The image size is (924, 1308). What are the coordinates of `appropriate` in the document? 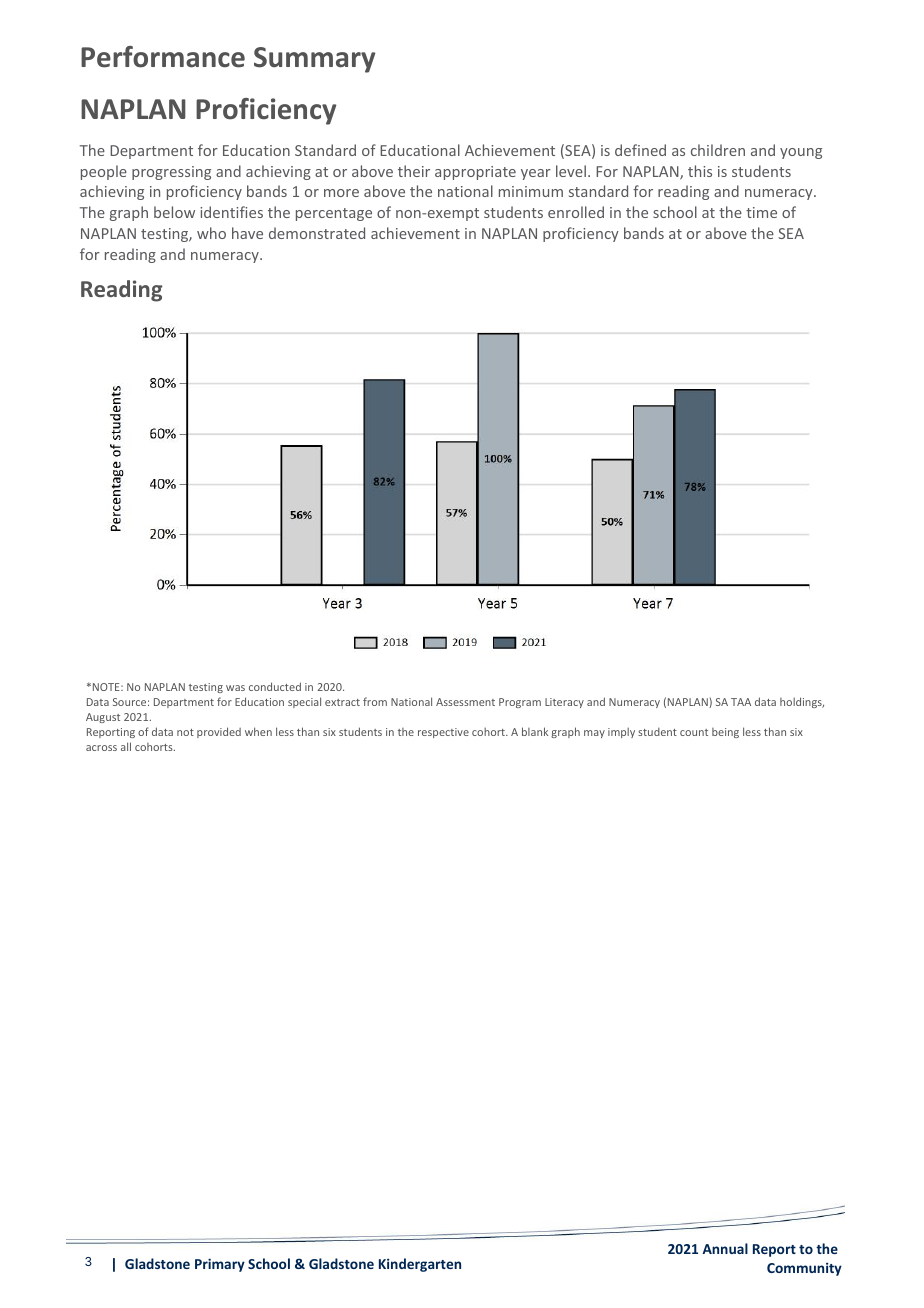 It's located at (475, 173).
